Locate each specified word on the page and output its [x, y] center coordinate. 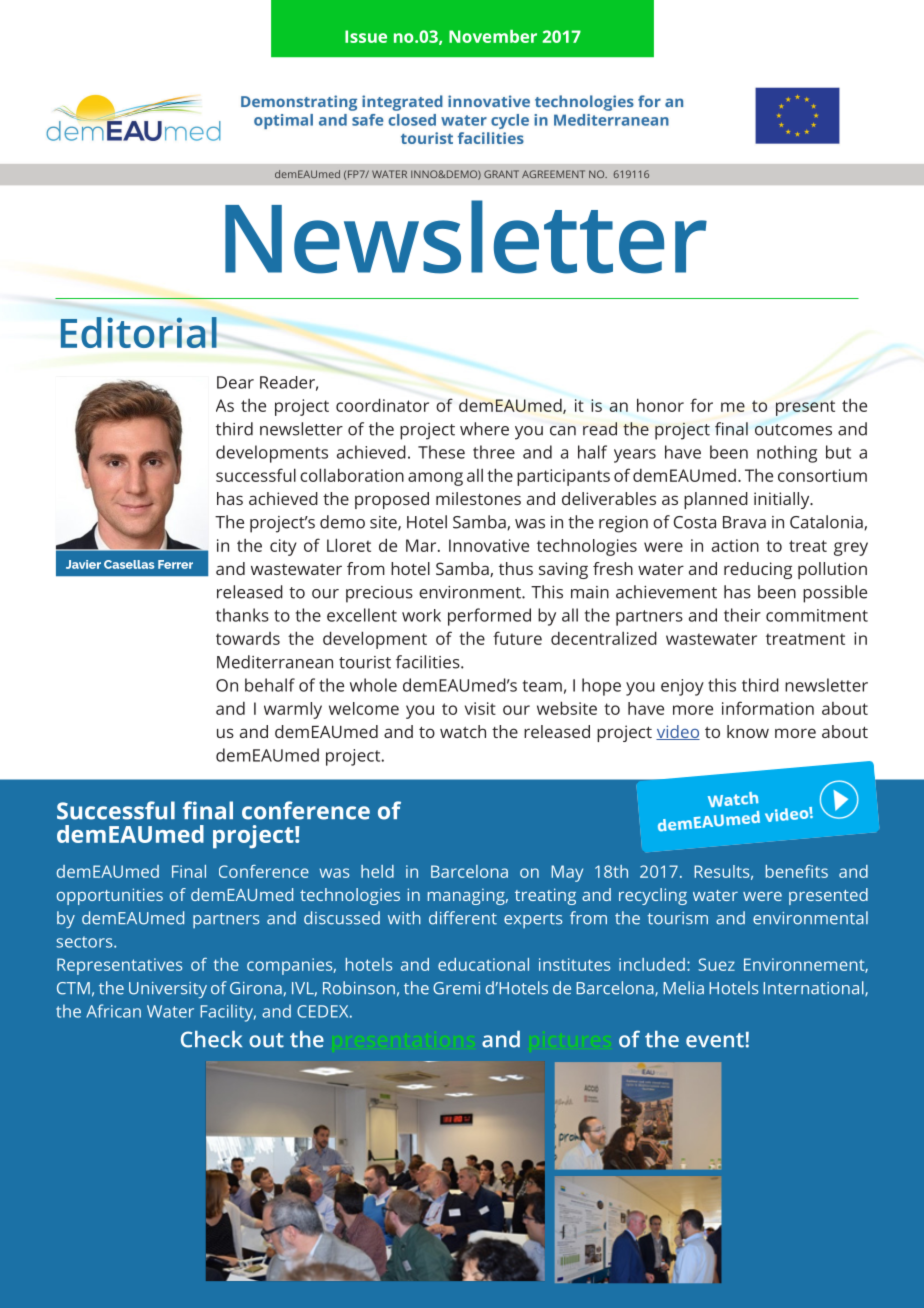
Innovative [489, 545]
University [168, 990]
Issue [366, 36]
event [715, 1040]
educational [483, 964]
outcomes [793, 430]
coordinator [382, 405]
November [493, 36]
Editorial [139, 332]
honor [660, 405]
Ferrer [175, 564]
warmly [293, 710]
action [735, 545]
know [748, 731]
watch [463, 731]
